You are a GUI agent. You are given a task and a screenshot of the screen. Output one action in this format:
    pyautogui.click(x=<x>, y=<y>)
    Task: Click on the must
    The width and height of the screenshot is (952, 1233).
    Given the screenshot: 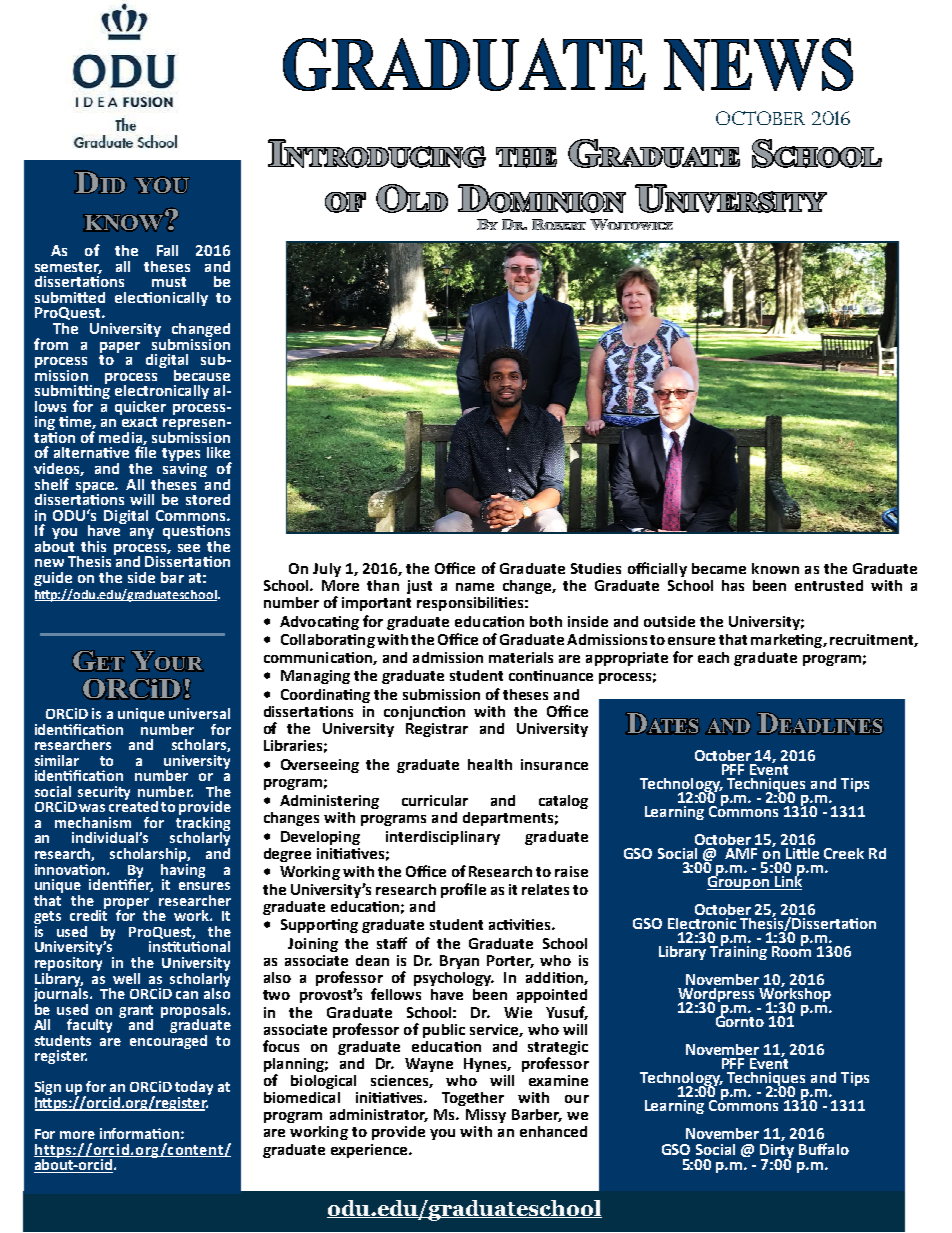 What is the action you would take?
    pyautogui.click(x=169, y=282)
